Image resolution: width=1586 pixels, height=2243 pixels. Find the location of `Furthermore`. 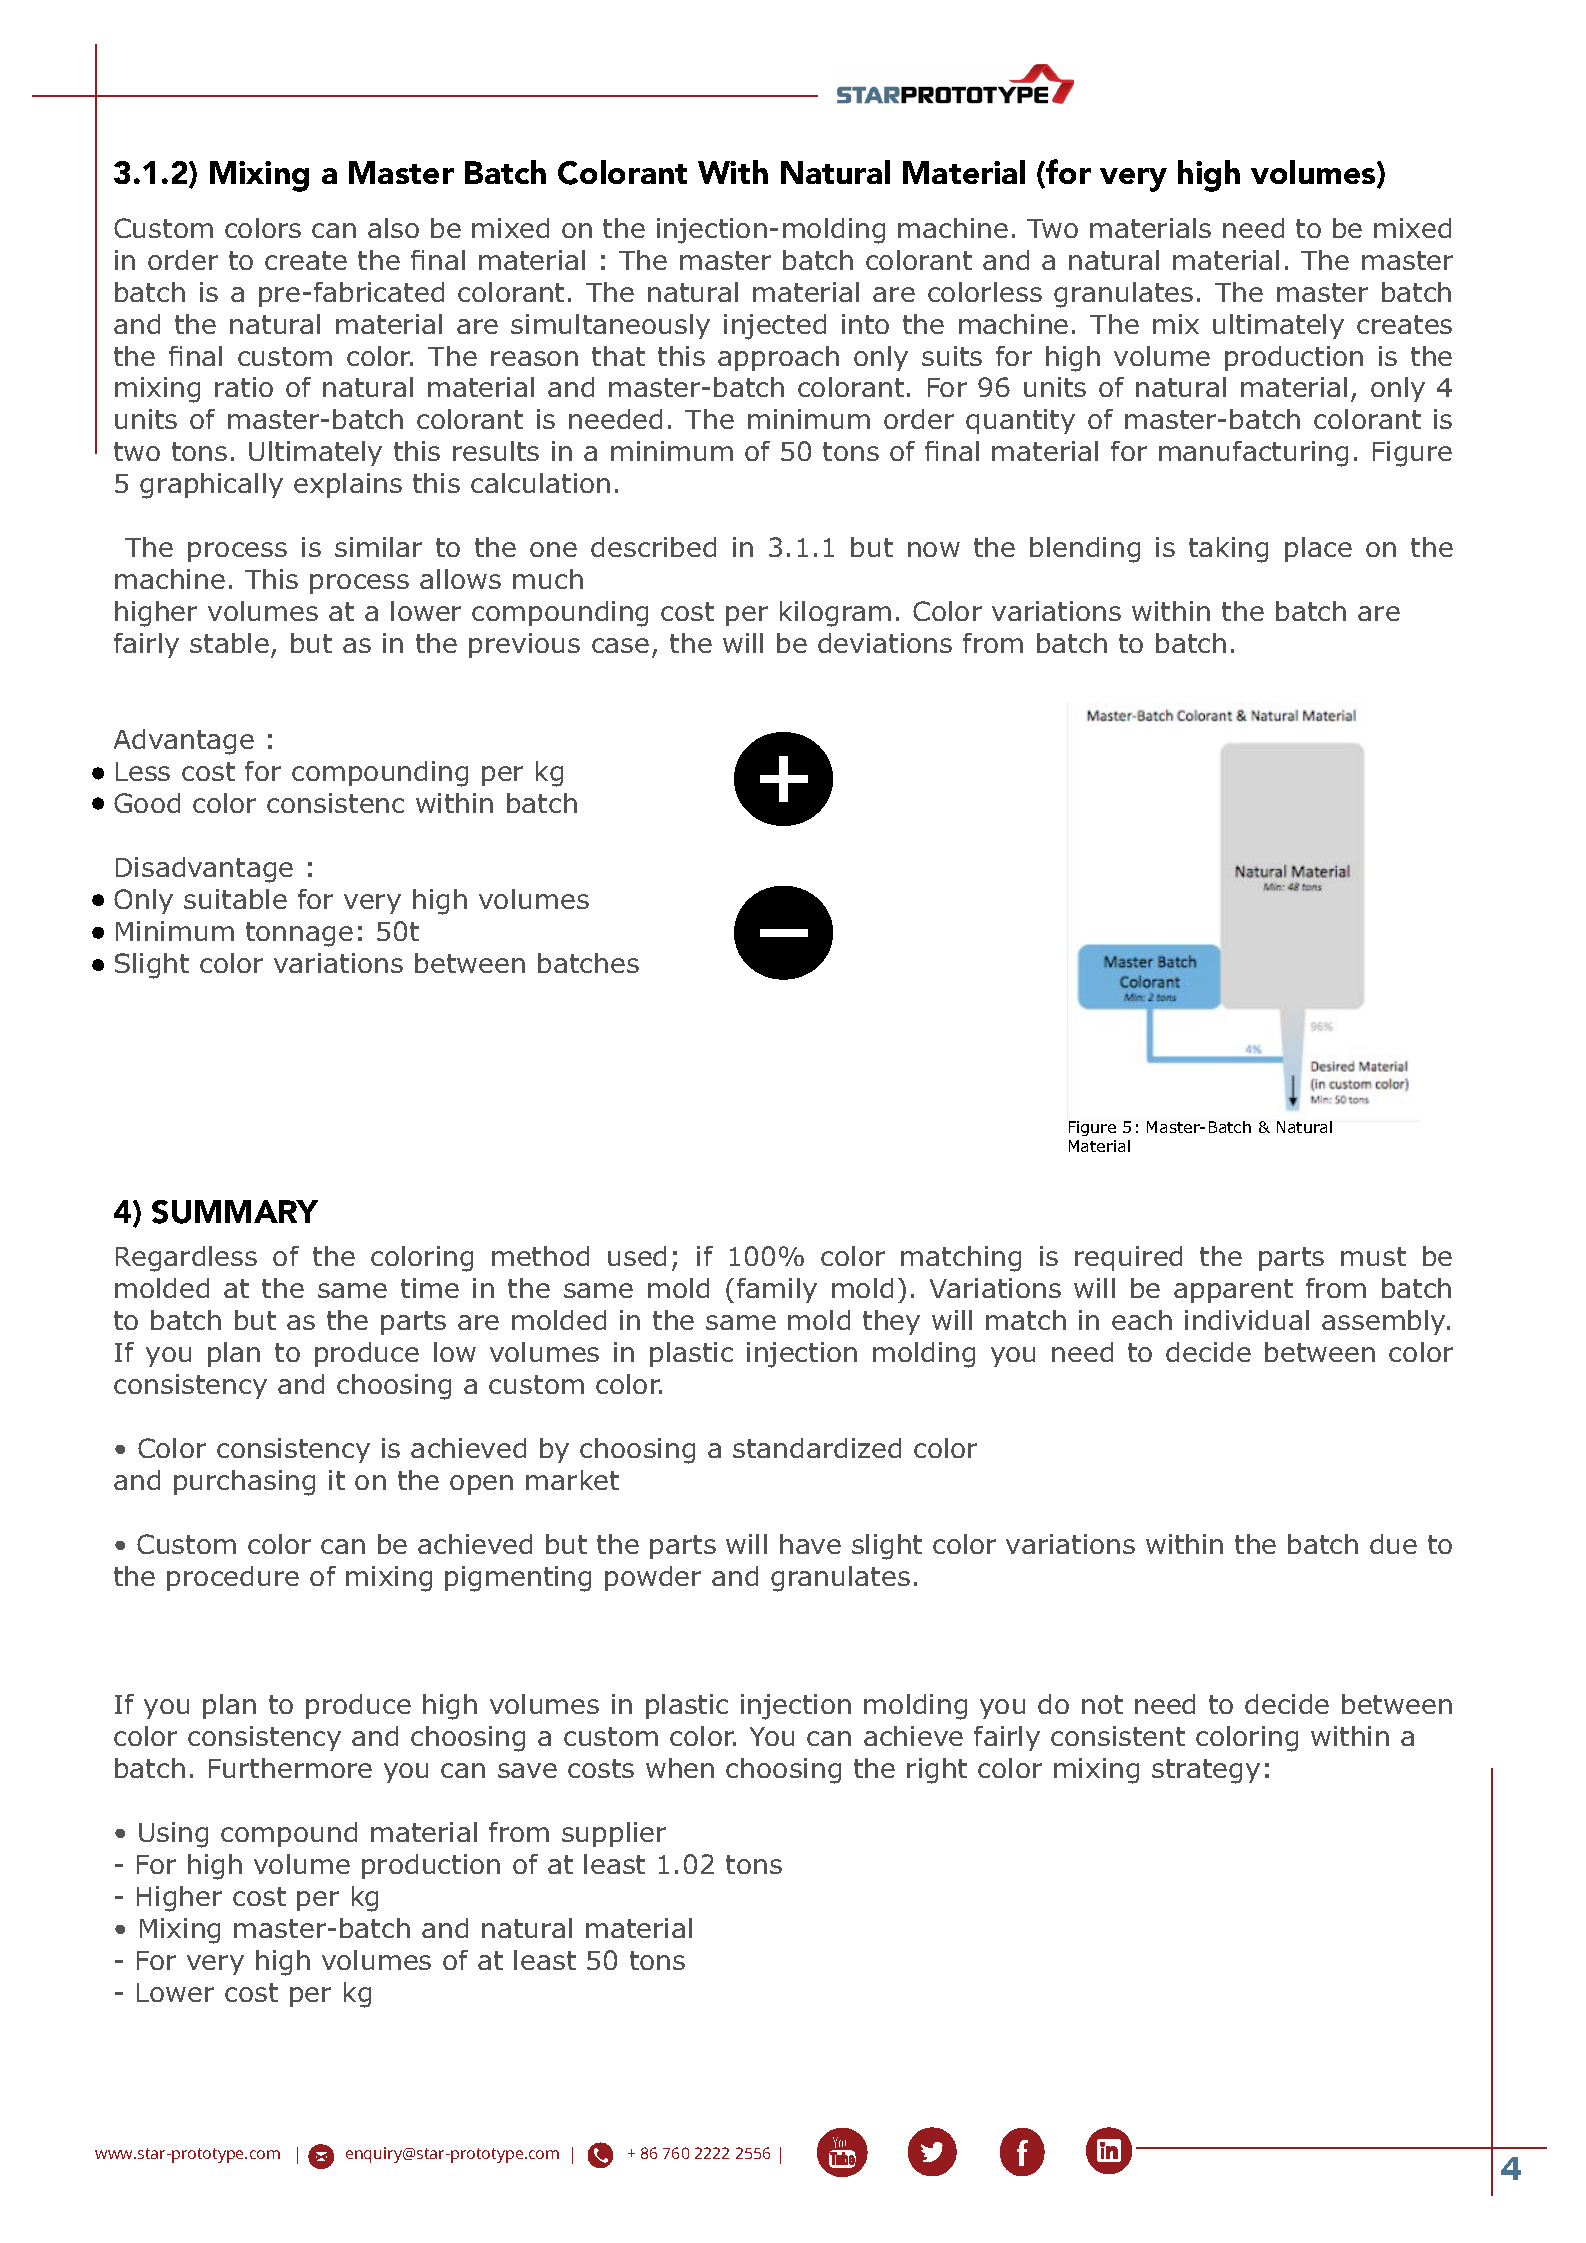

Furthermore is located at coordinates (290, 1768).
